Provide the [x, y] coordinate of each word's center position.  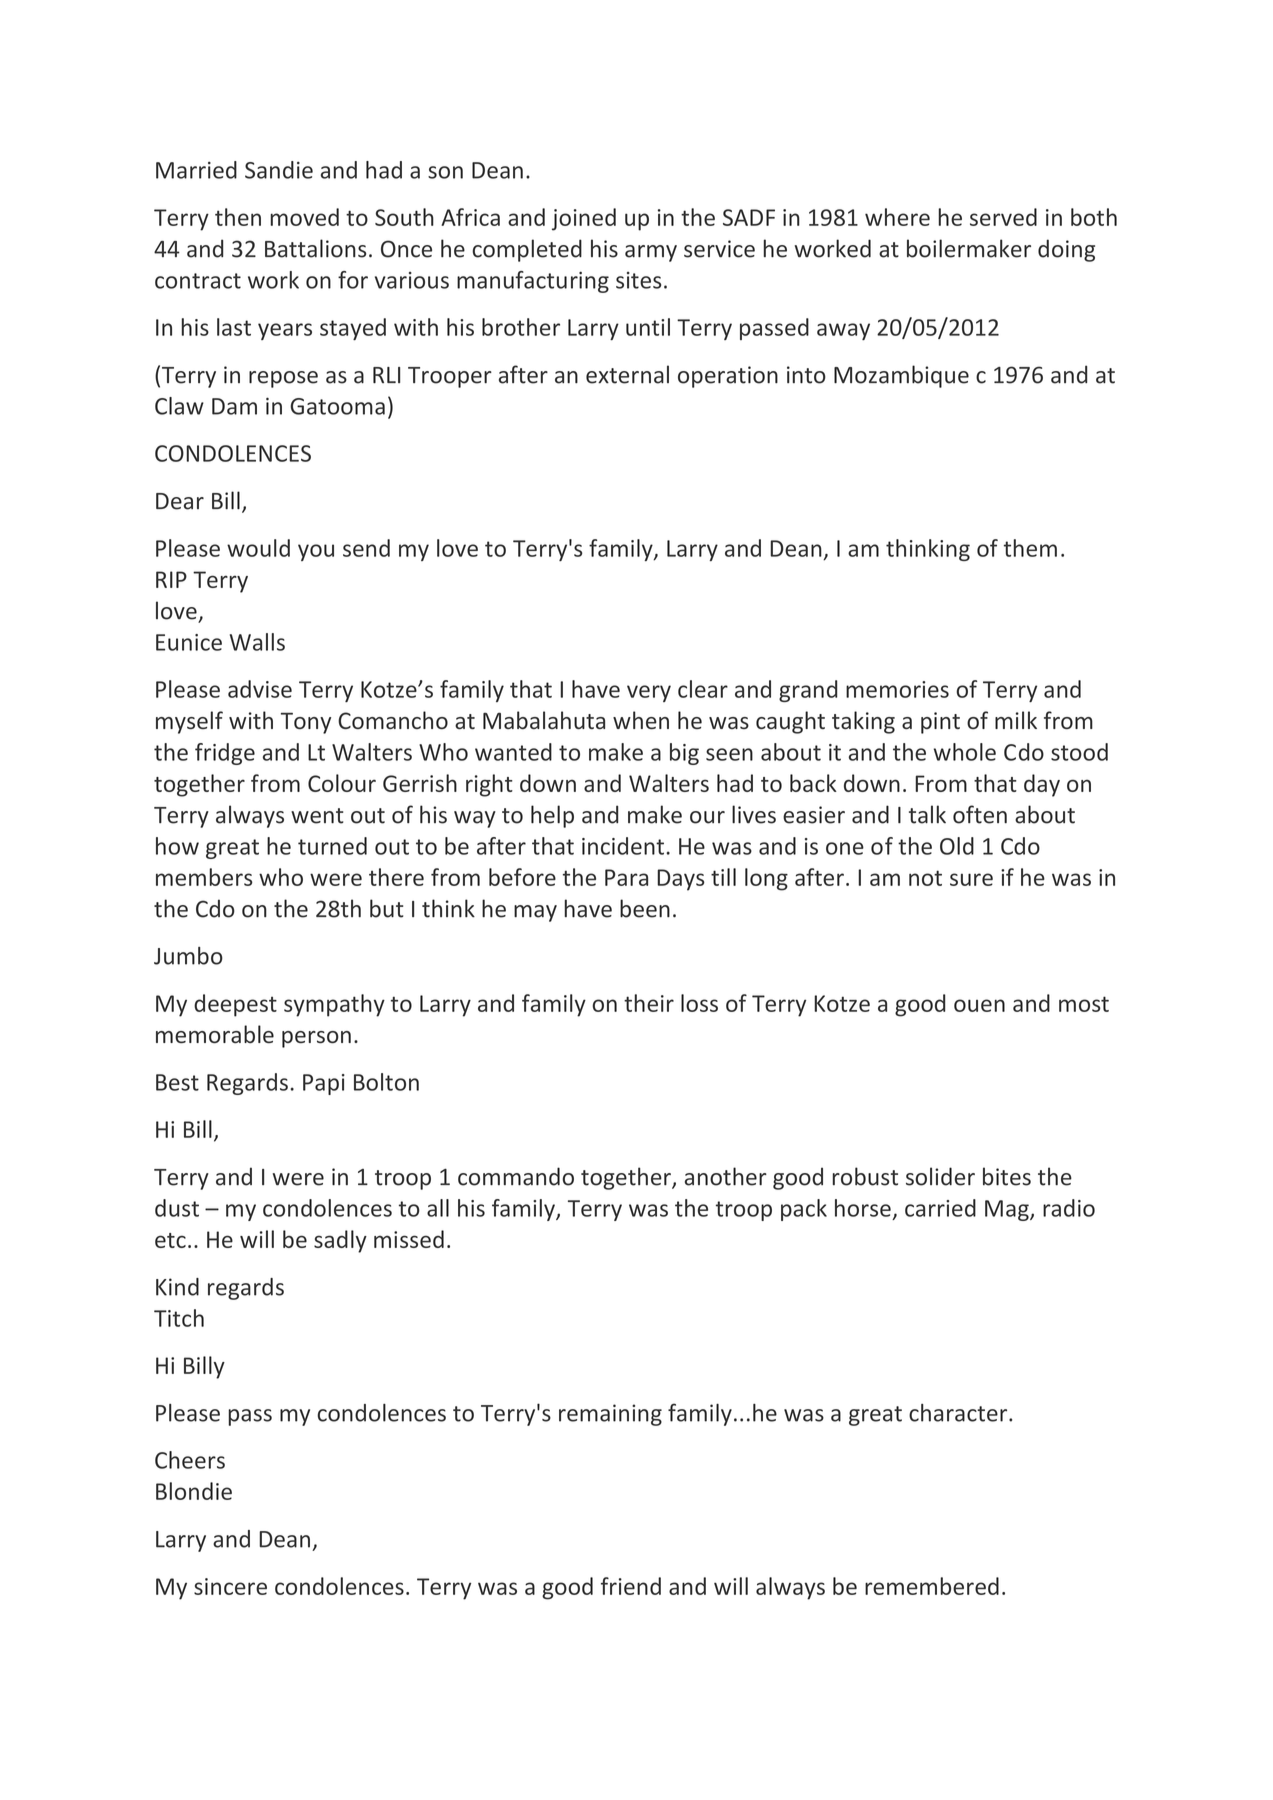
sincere [230, 1586]
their [649, 1003]
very [649, 693]
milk [1016, 720]
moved [304, 217]
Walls [257, 642]
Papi [324, 1084]
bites [1007, 1176]
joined [584, 219]
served [1003, 217]
